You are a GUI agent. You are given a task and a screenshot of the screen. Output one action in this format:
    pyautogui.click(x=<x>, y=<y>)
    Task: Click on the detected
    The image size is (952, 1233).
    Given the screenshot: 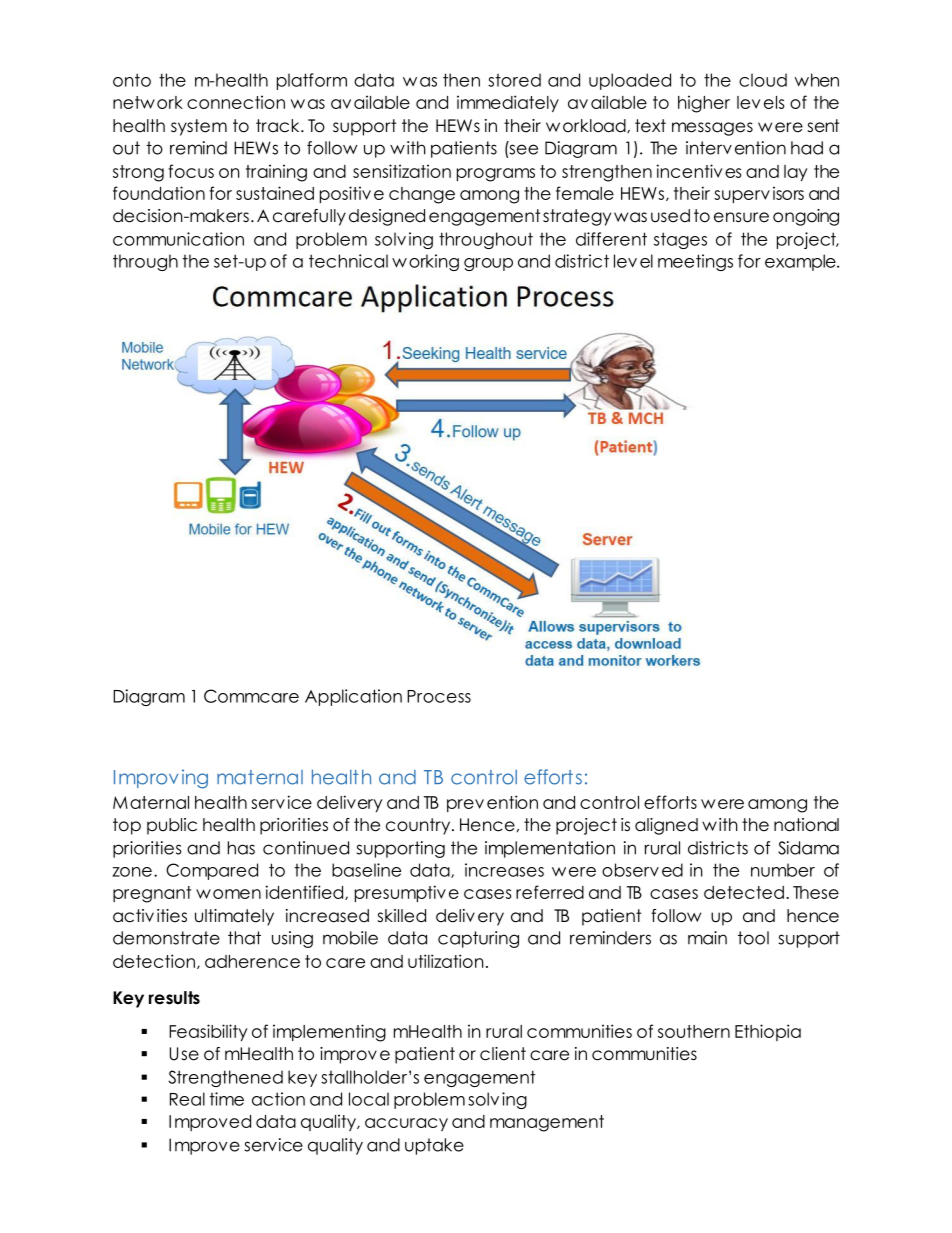 What is the action you would take?
    pyautogui.click(x=744, y=892)
